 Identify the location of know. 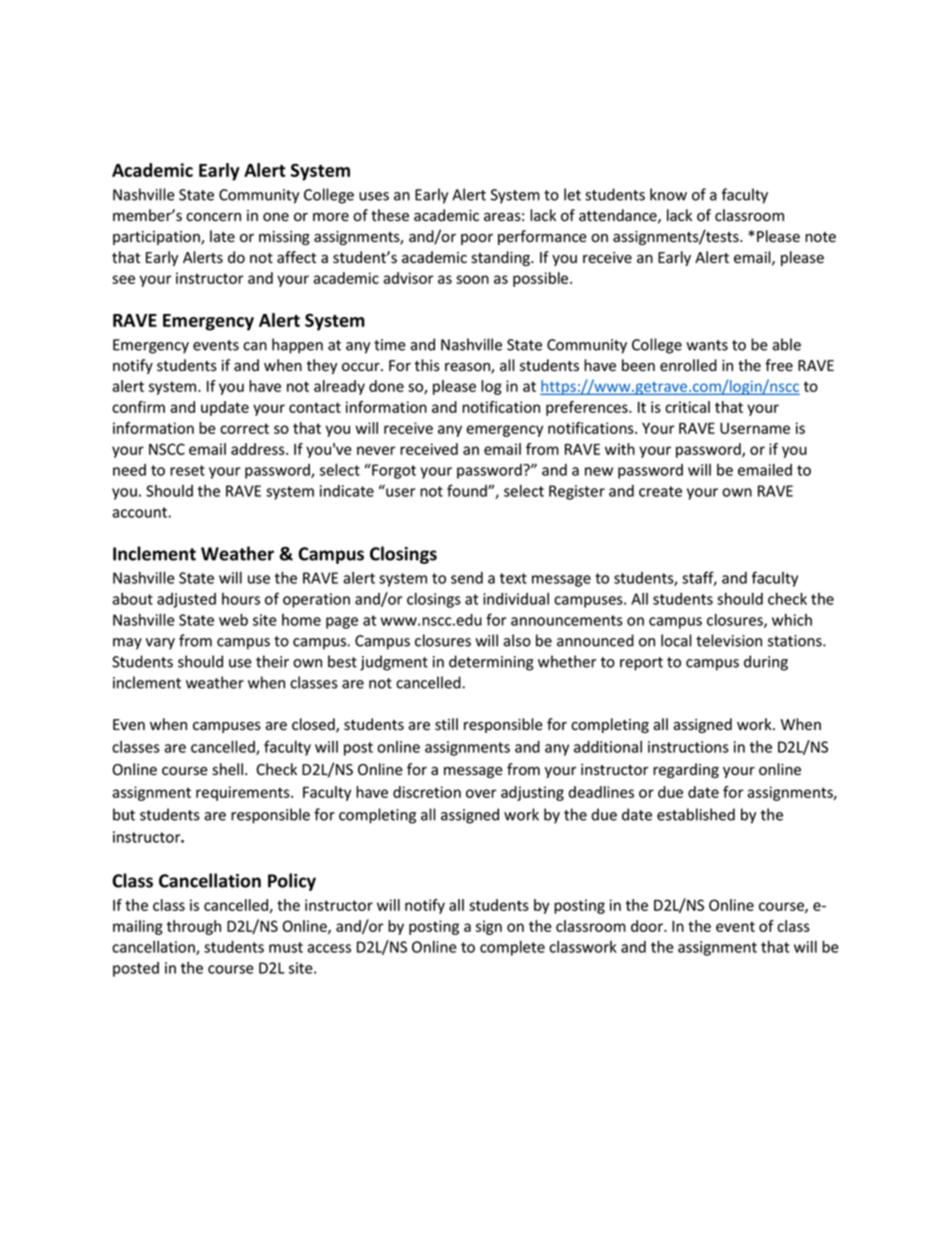
(668, 194).
